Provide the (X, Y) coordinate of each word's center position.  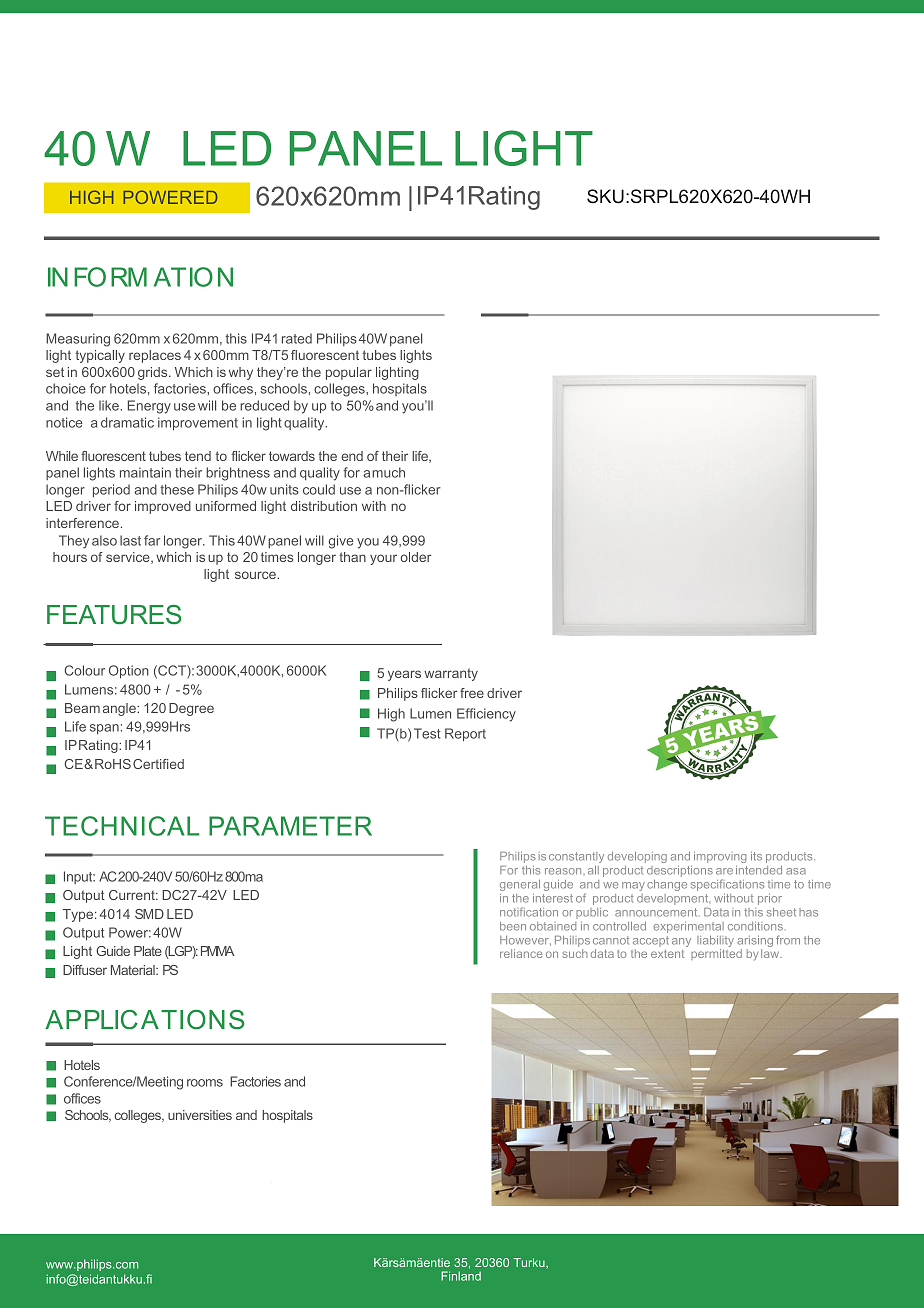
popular (349, 373)
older (416, 557)
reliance (521, 953)
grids (154, 373)
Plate (148, 951)
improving (720, 857)
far (152, 540)
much (388, 472)
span (104, 729)
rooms (205, 1083)
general (520, 885)
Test (427, 733)
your (383, 559)
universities (200, 1115)
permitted (716, 954)
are (724, 871)
